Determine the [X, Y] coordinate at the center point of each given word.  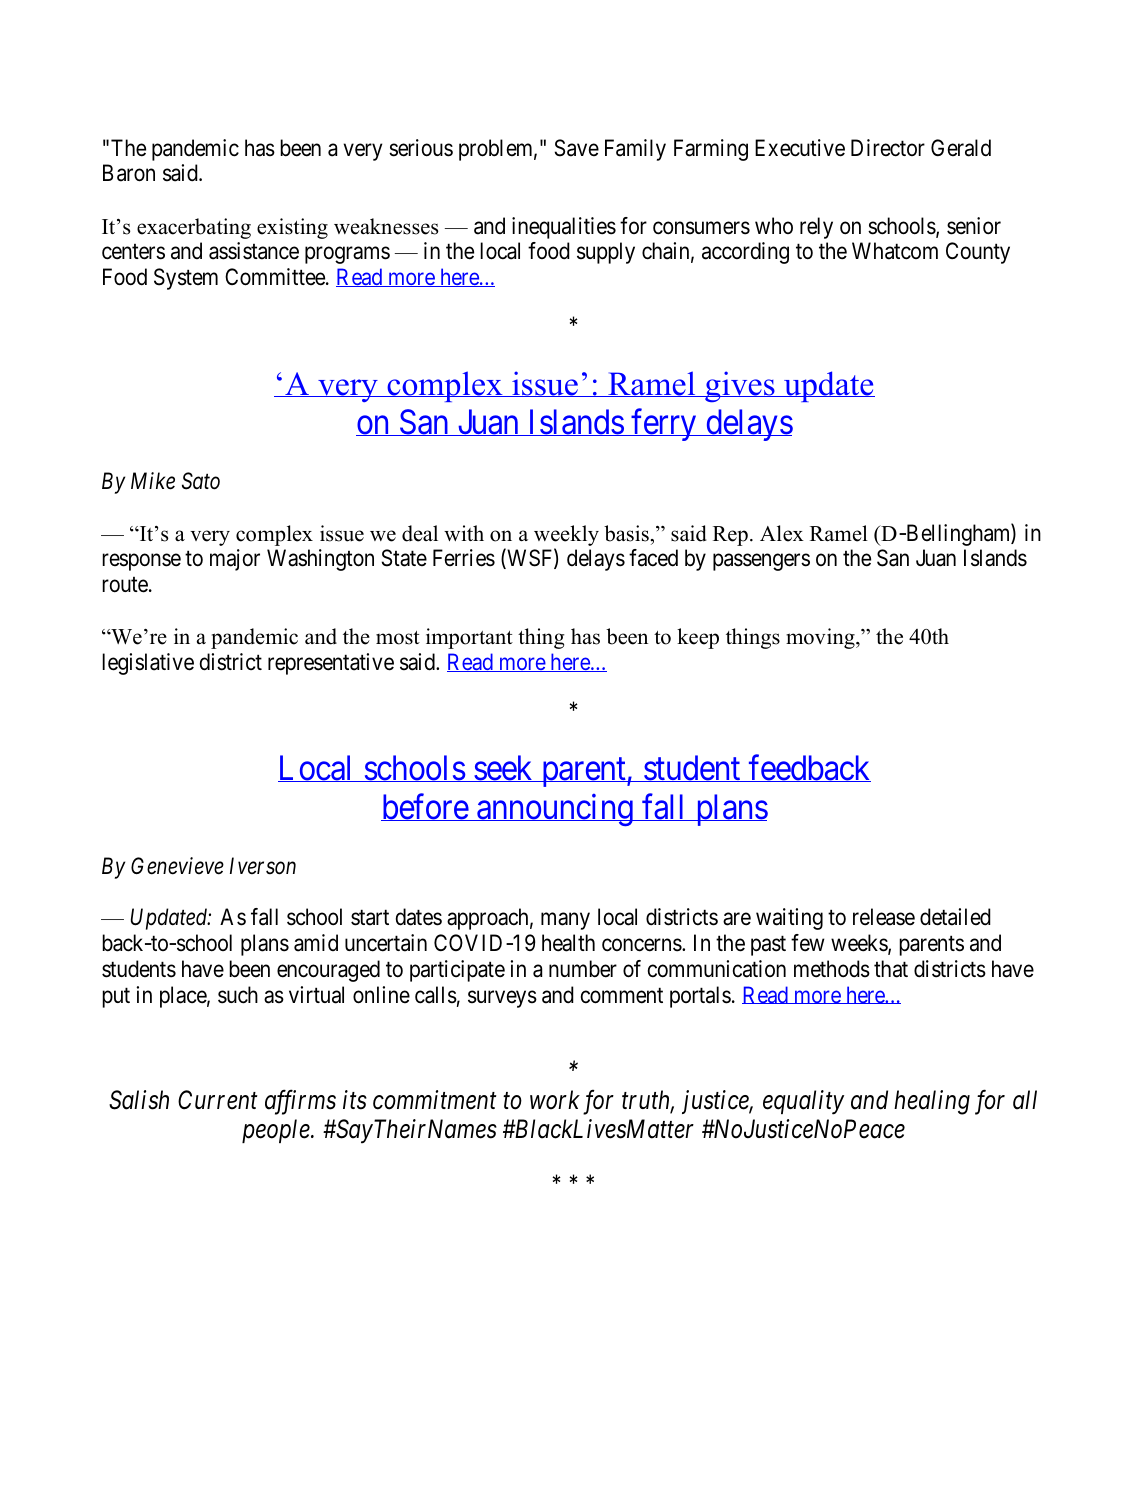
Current [218, 1100]
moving [821, 638]
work [555, 1100]
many [565, 921]
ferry [664, 425]
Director [888, 148]
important [469, 638]
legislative [148, 664]
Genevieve [177, 866]
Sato [201, 481]
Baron [129, 173]
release [884, 917]
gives [740, 386]
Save [577, 148]
